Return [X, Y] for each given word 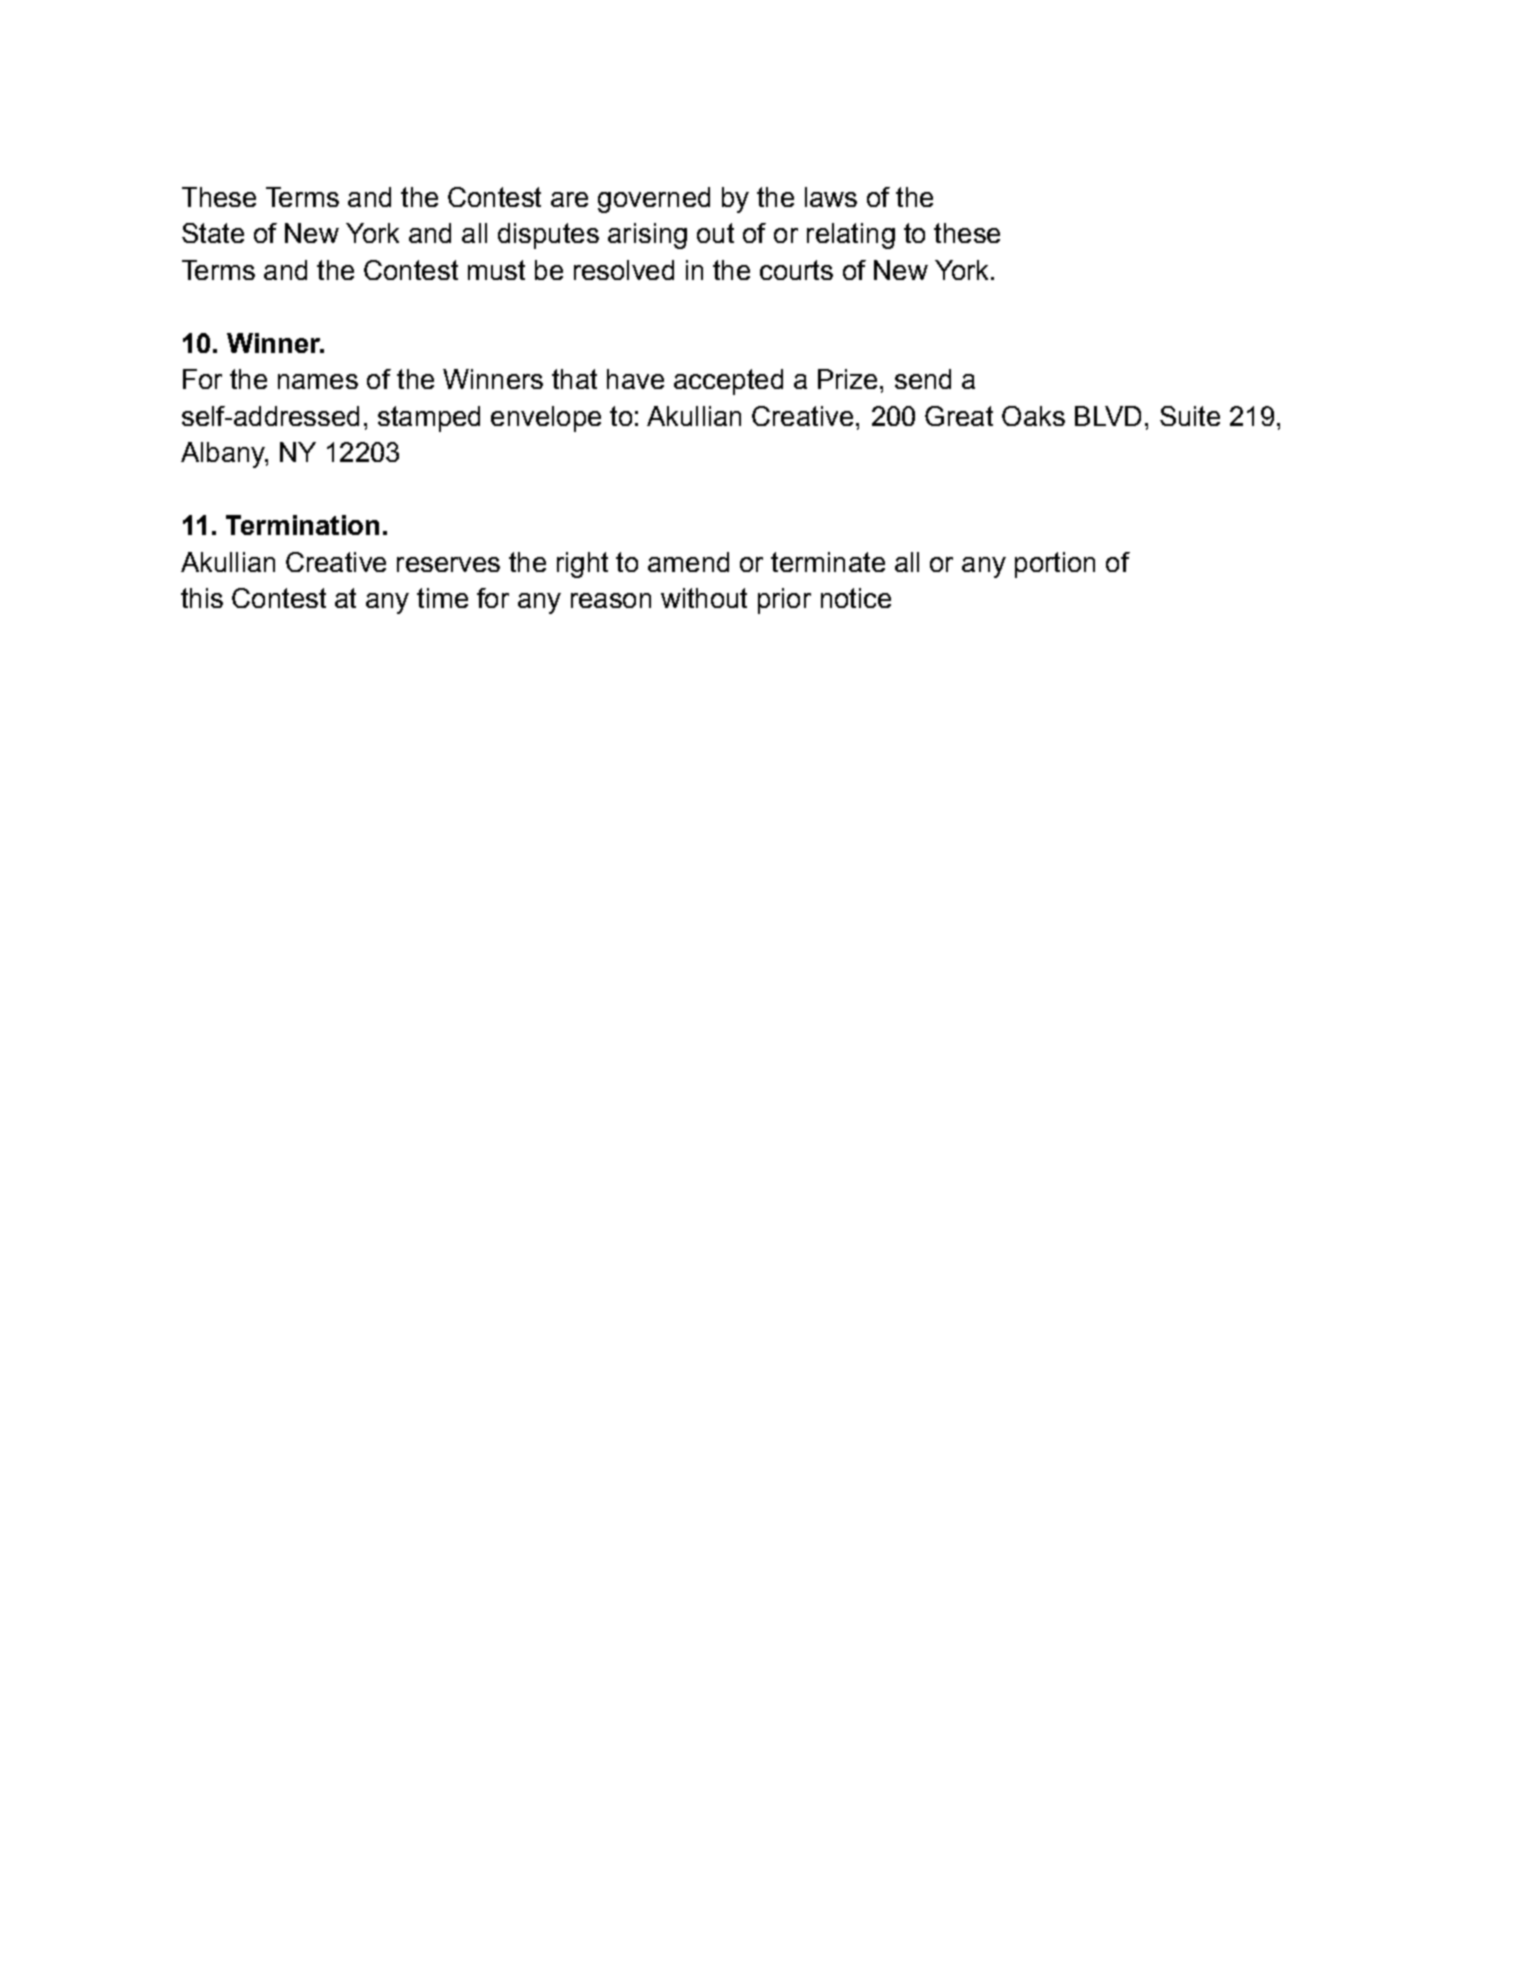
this [202, 598]
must [496, 270]
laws [831, 197]
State [213, 233]
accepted [728, 382]
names [318, 381]
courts [796, 270]
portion [1055, 565]
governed [654, 200]
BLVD [1108, 416]
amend [688, 562]
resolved [624, 270]
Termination [302, 525]
